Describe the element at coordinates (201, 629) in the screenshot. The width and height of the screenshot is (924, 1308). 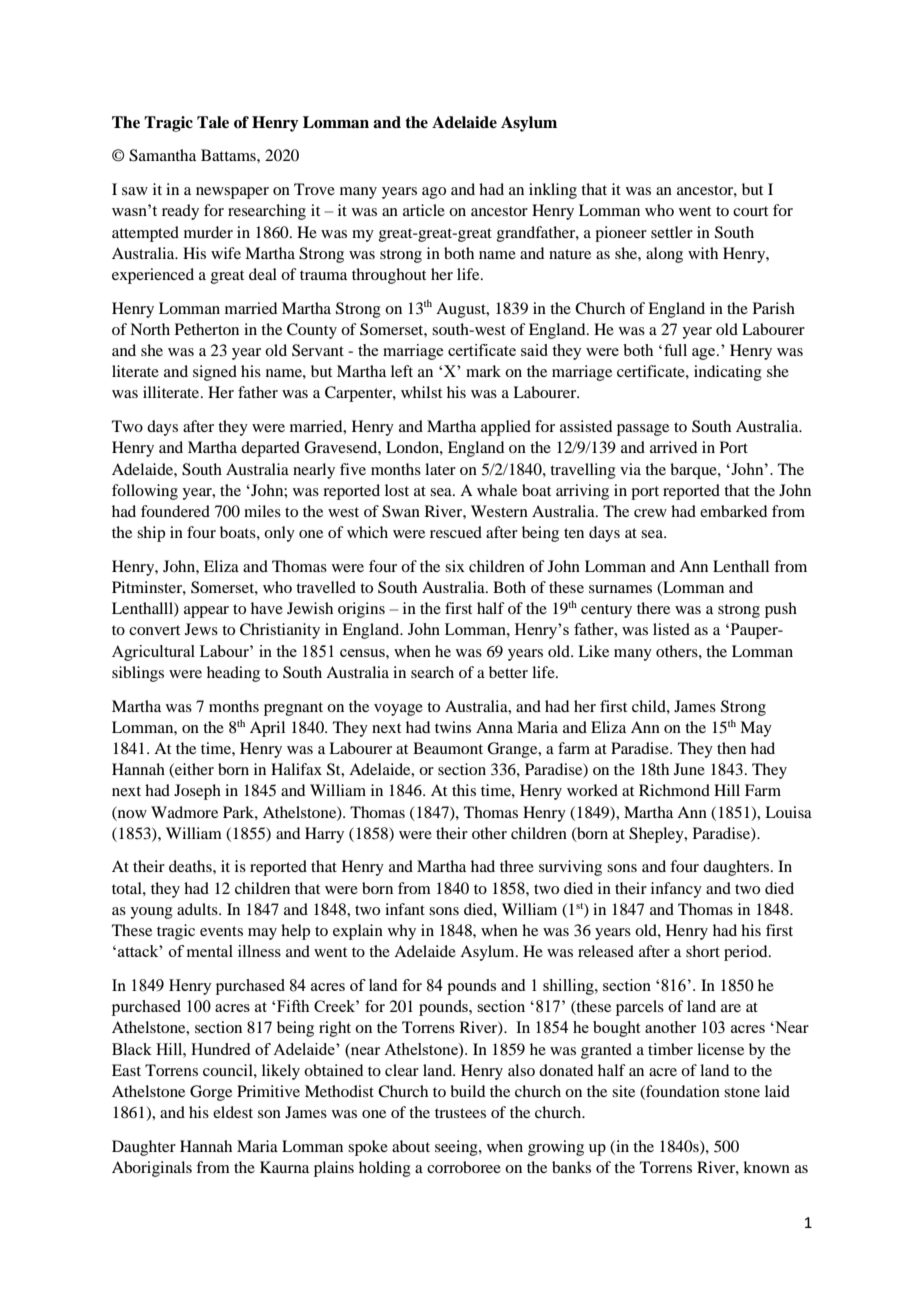
I see `Jews` at that location.
